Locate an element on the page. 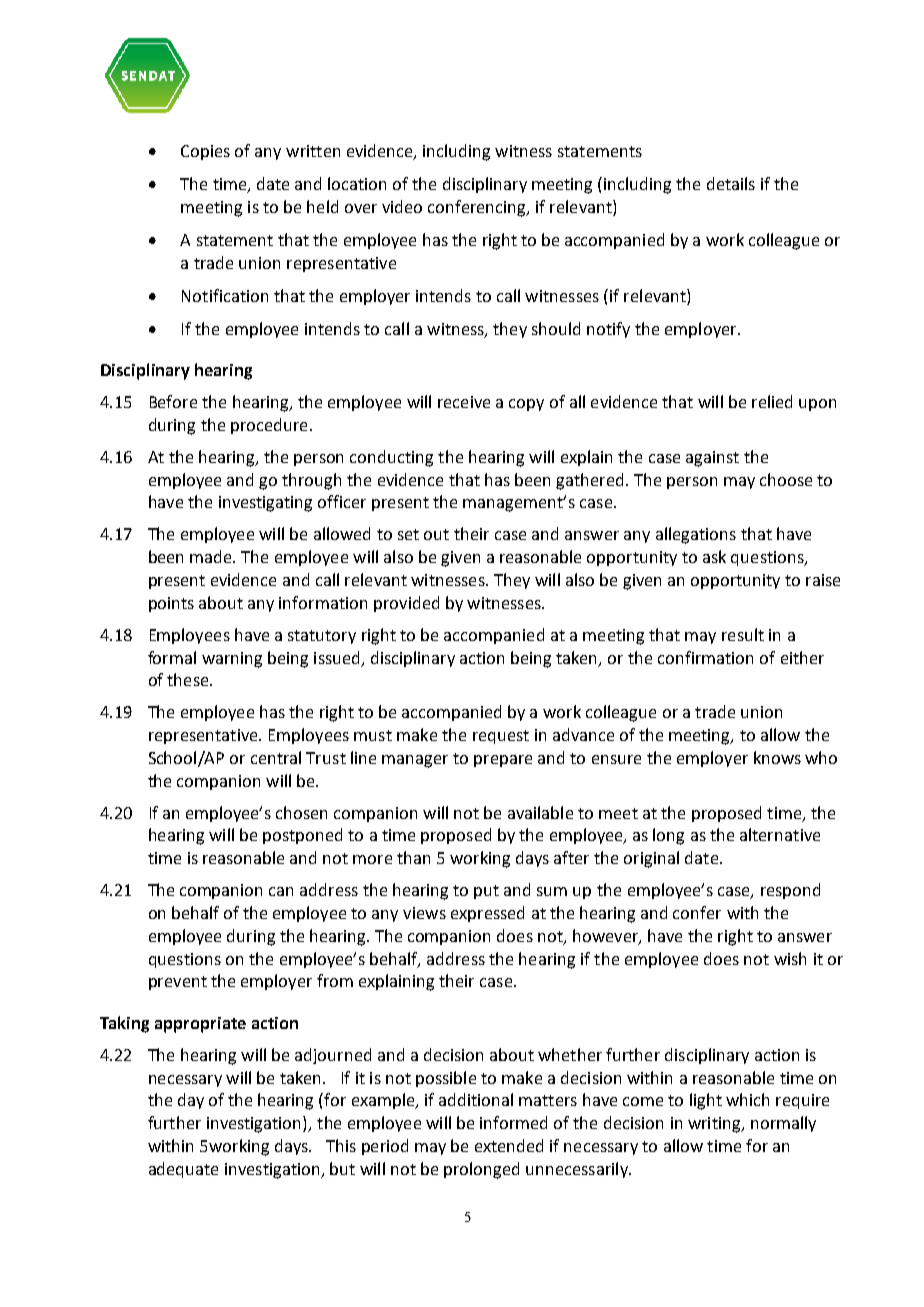 The image size is (924, 1307). extended is located at coordinates (509, 1145).
